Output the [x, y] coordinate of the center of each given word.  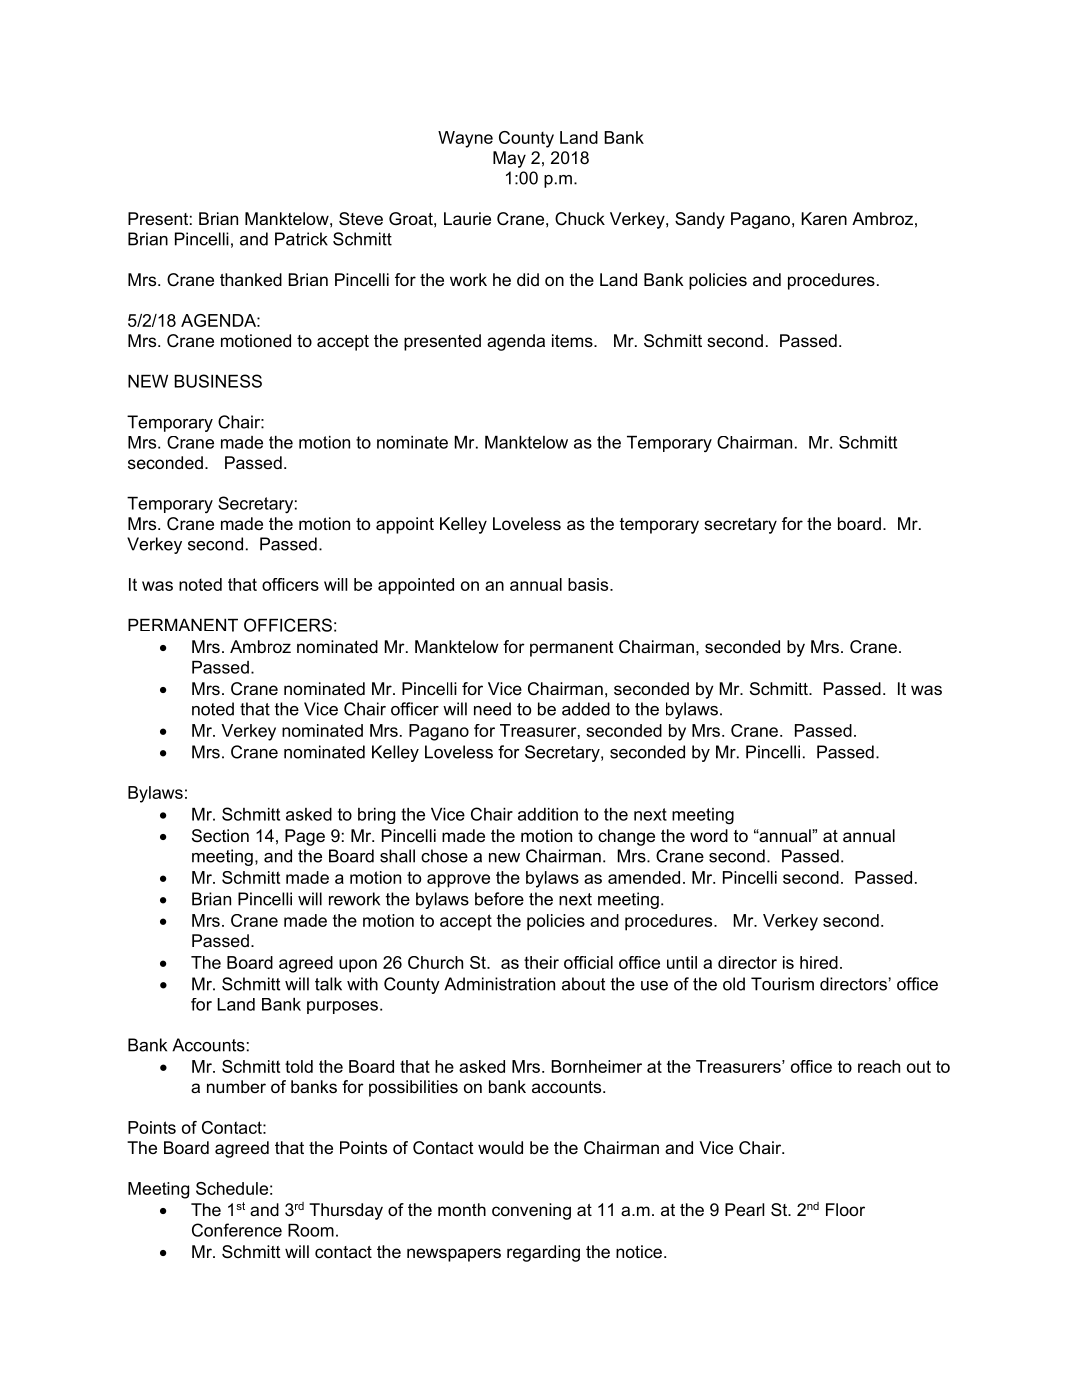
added [586, 709]
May [509, 159]
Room [311, 1230]
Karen [824, 218]
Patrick [301, 239]
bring [376, 816]
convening [531, 1211]
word [709, 835]
